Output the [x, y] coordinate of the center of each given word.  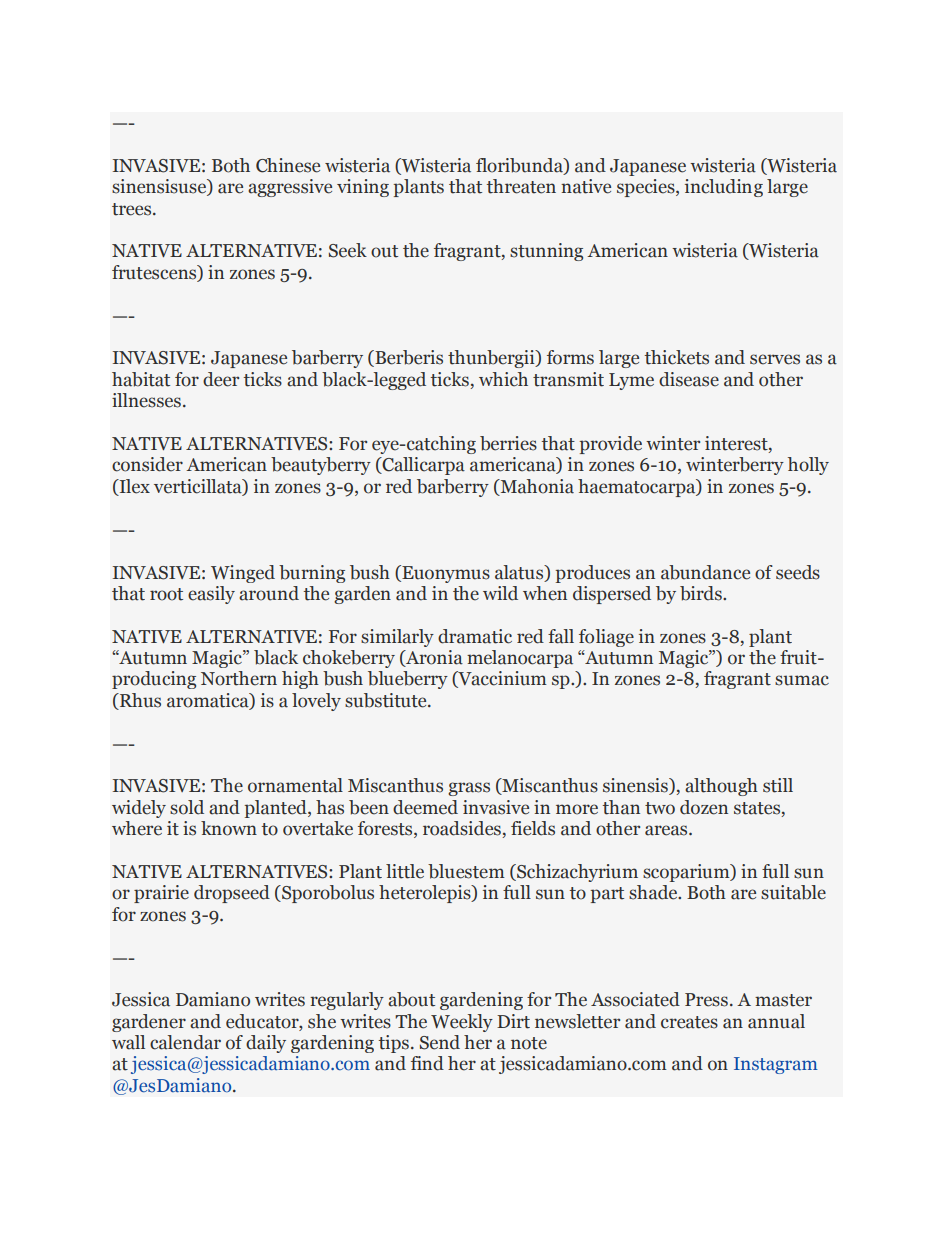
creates [689, 1022]
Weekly [462, 1023]
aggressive [290, 188]
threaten [521, 186]
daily [266, 1044]
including [724, 188]
